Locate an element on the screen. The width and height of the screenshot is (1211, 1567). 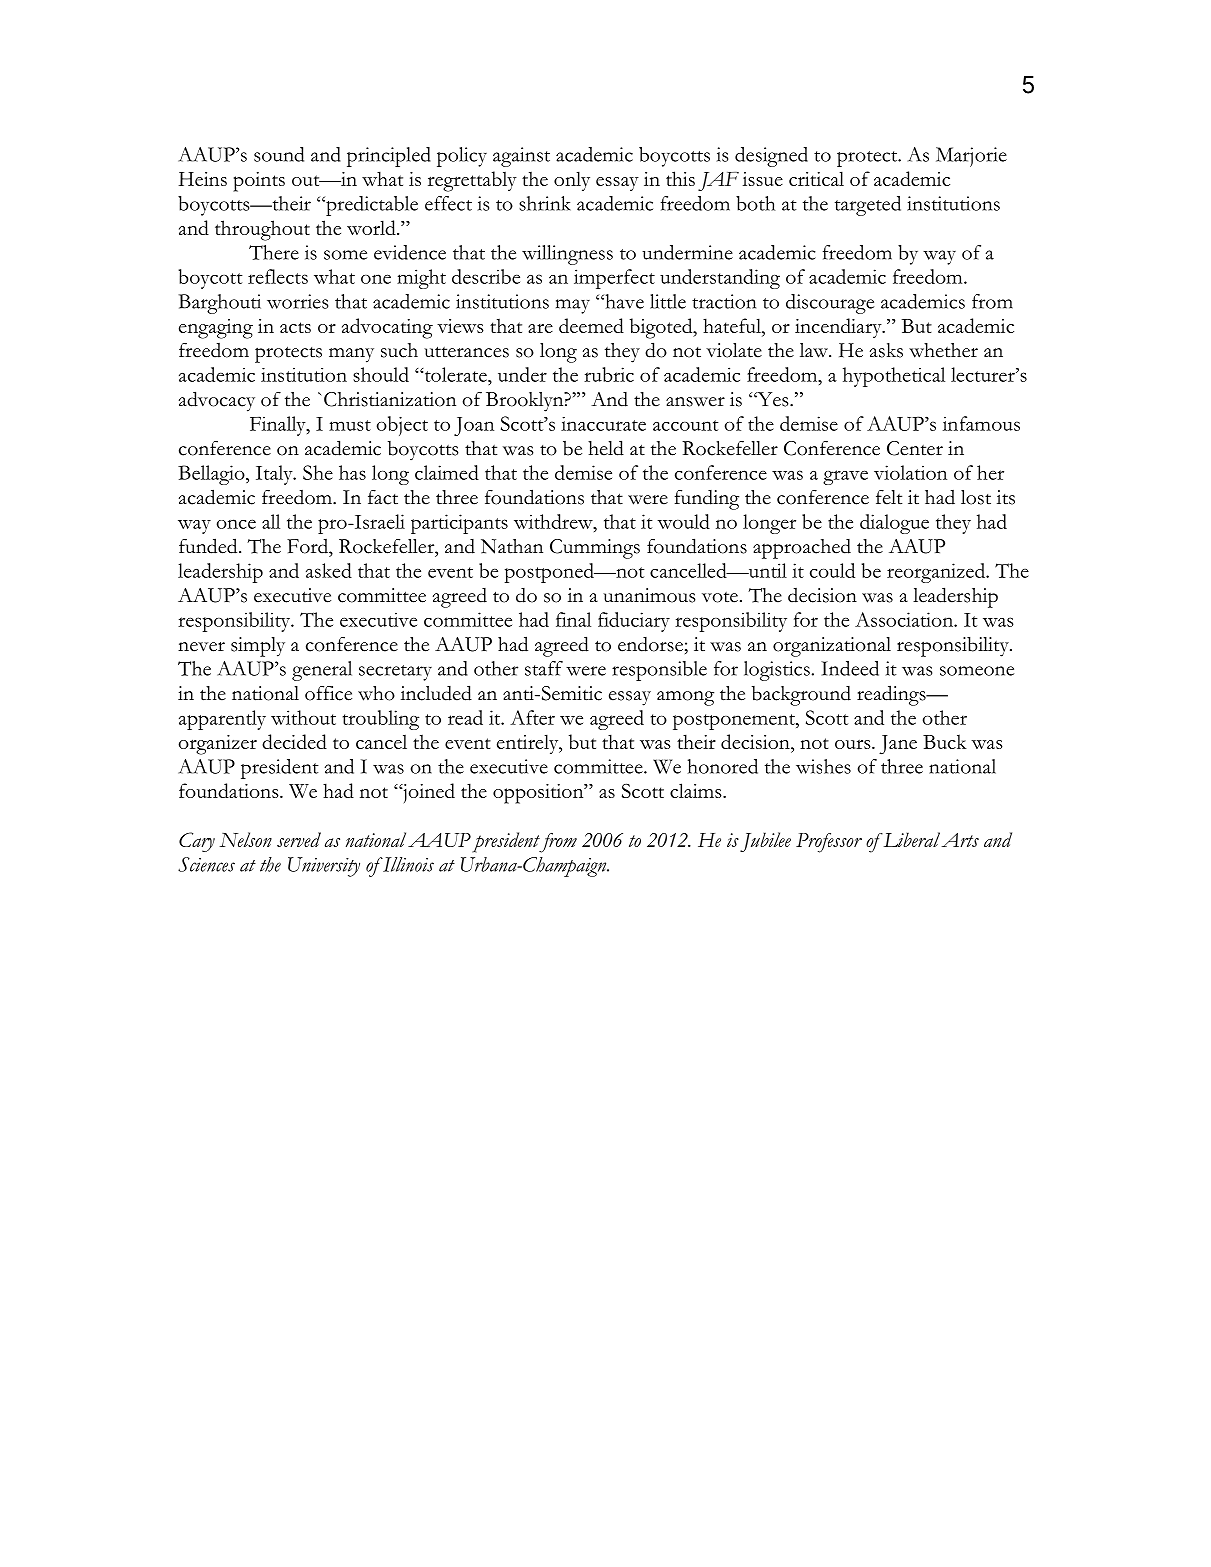
served is located at coordinates (299, 839).
